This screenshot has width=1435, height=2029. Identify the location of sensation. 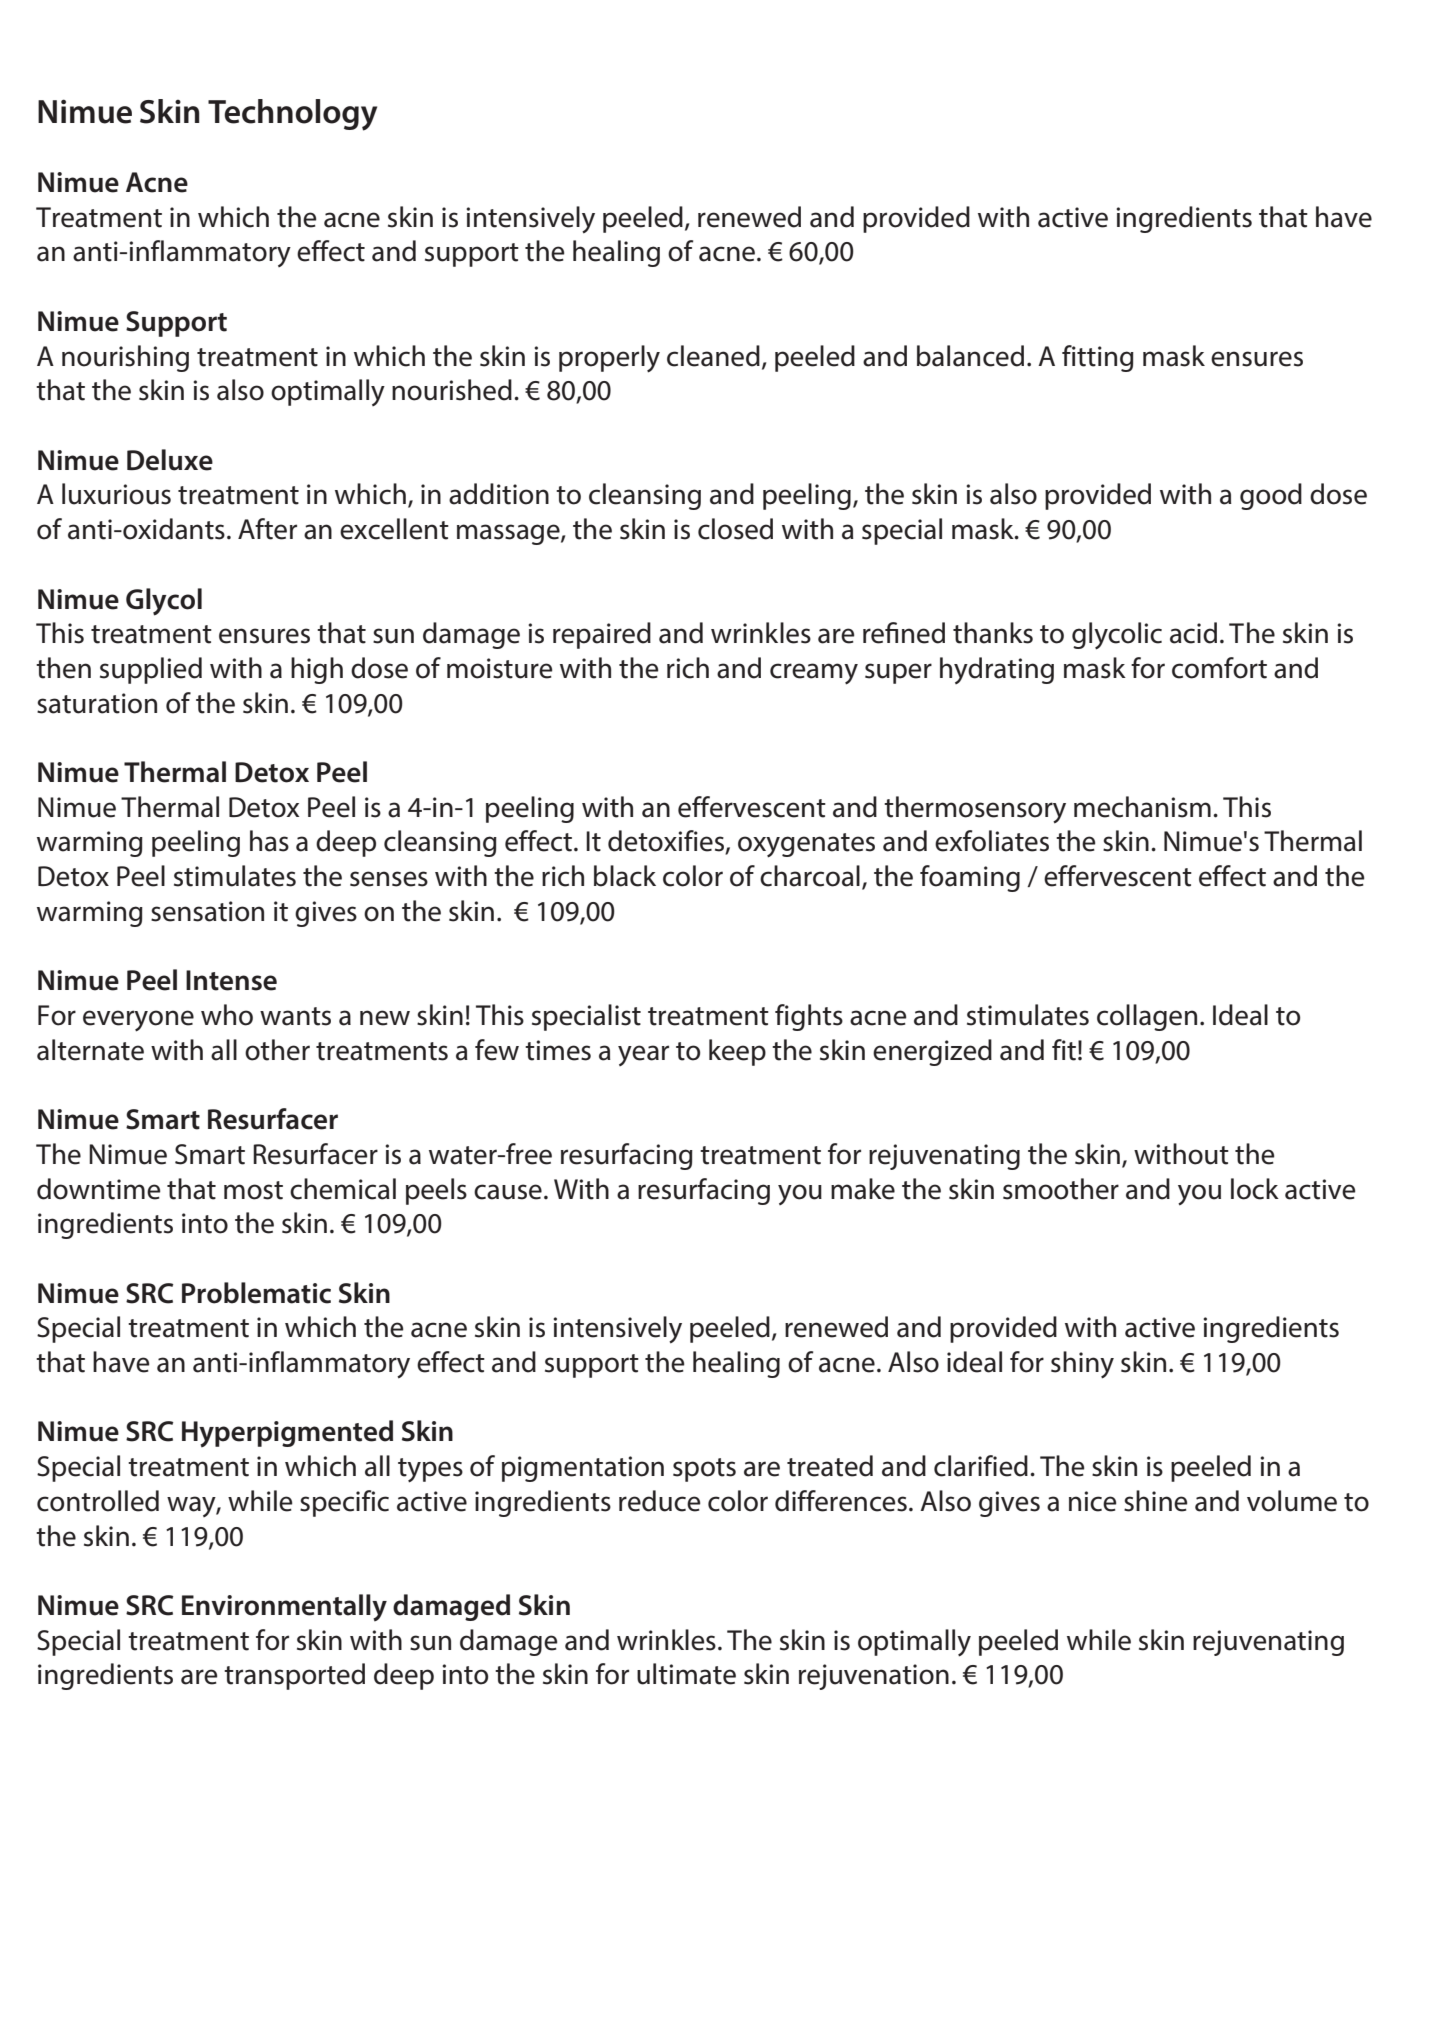
(207, 911).
